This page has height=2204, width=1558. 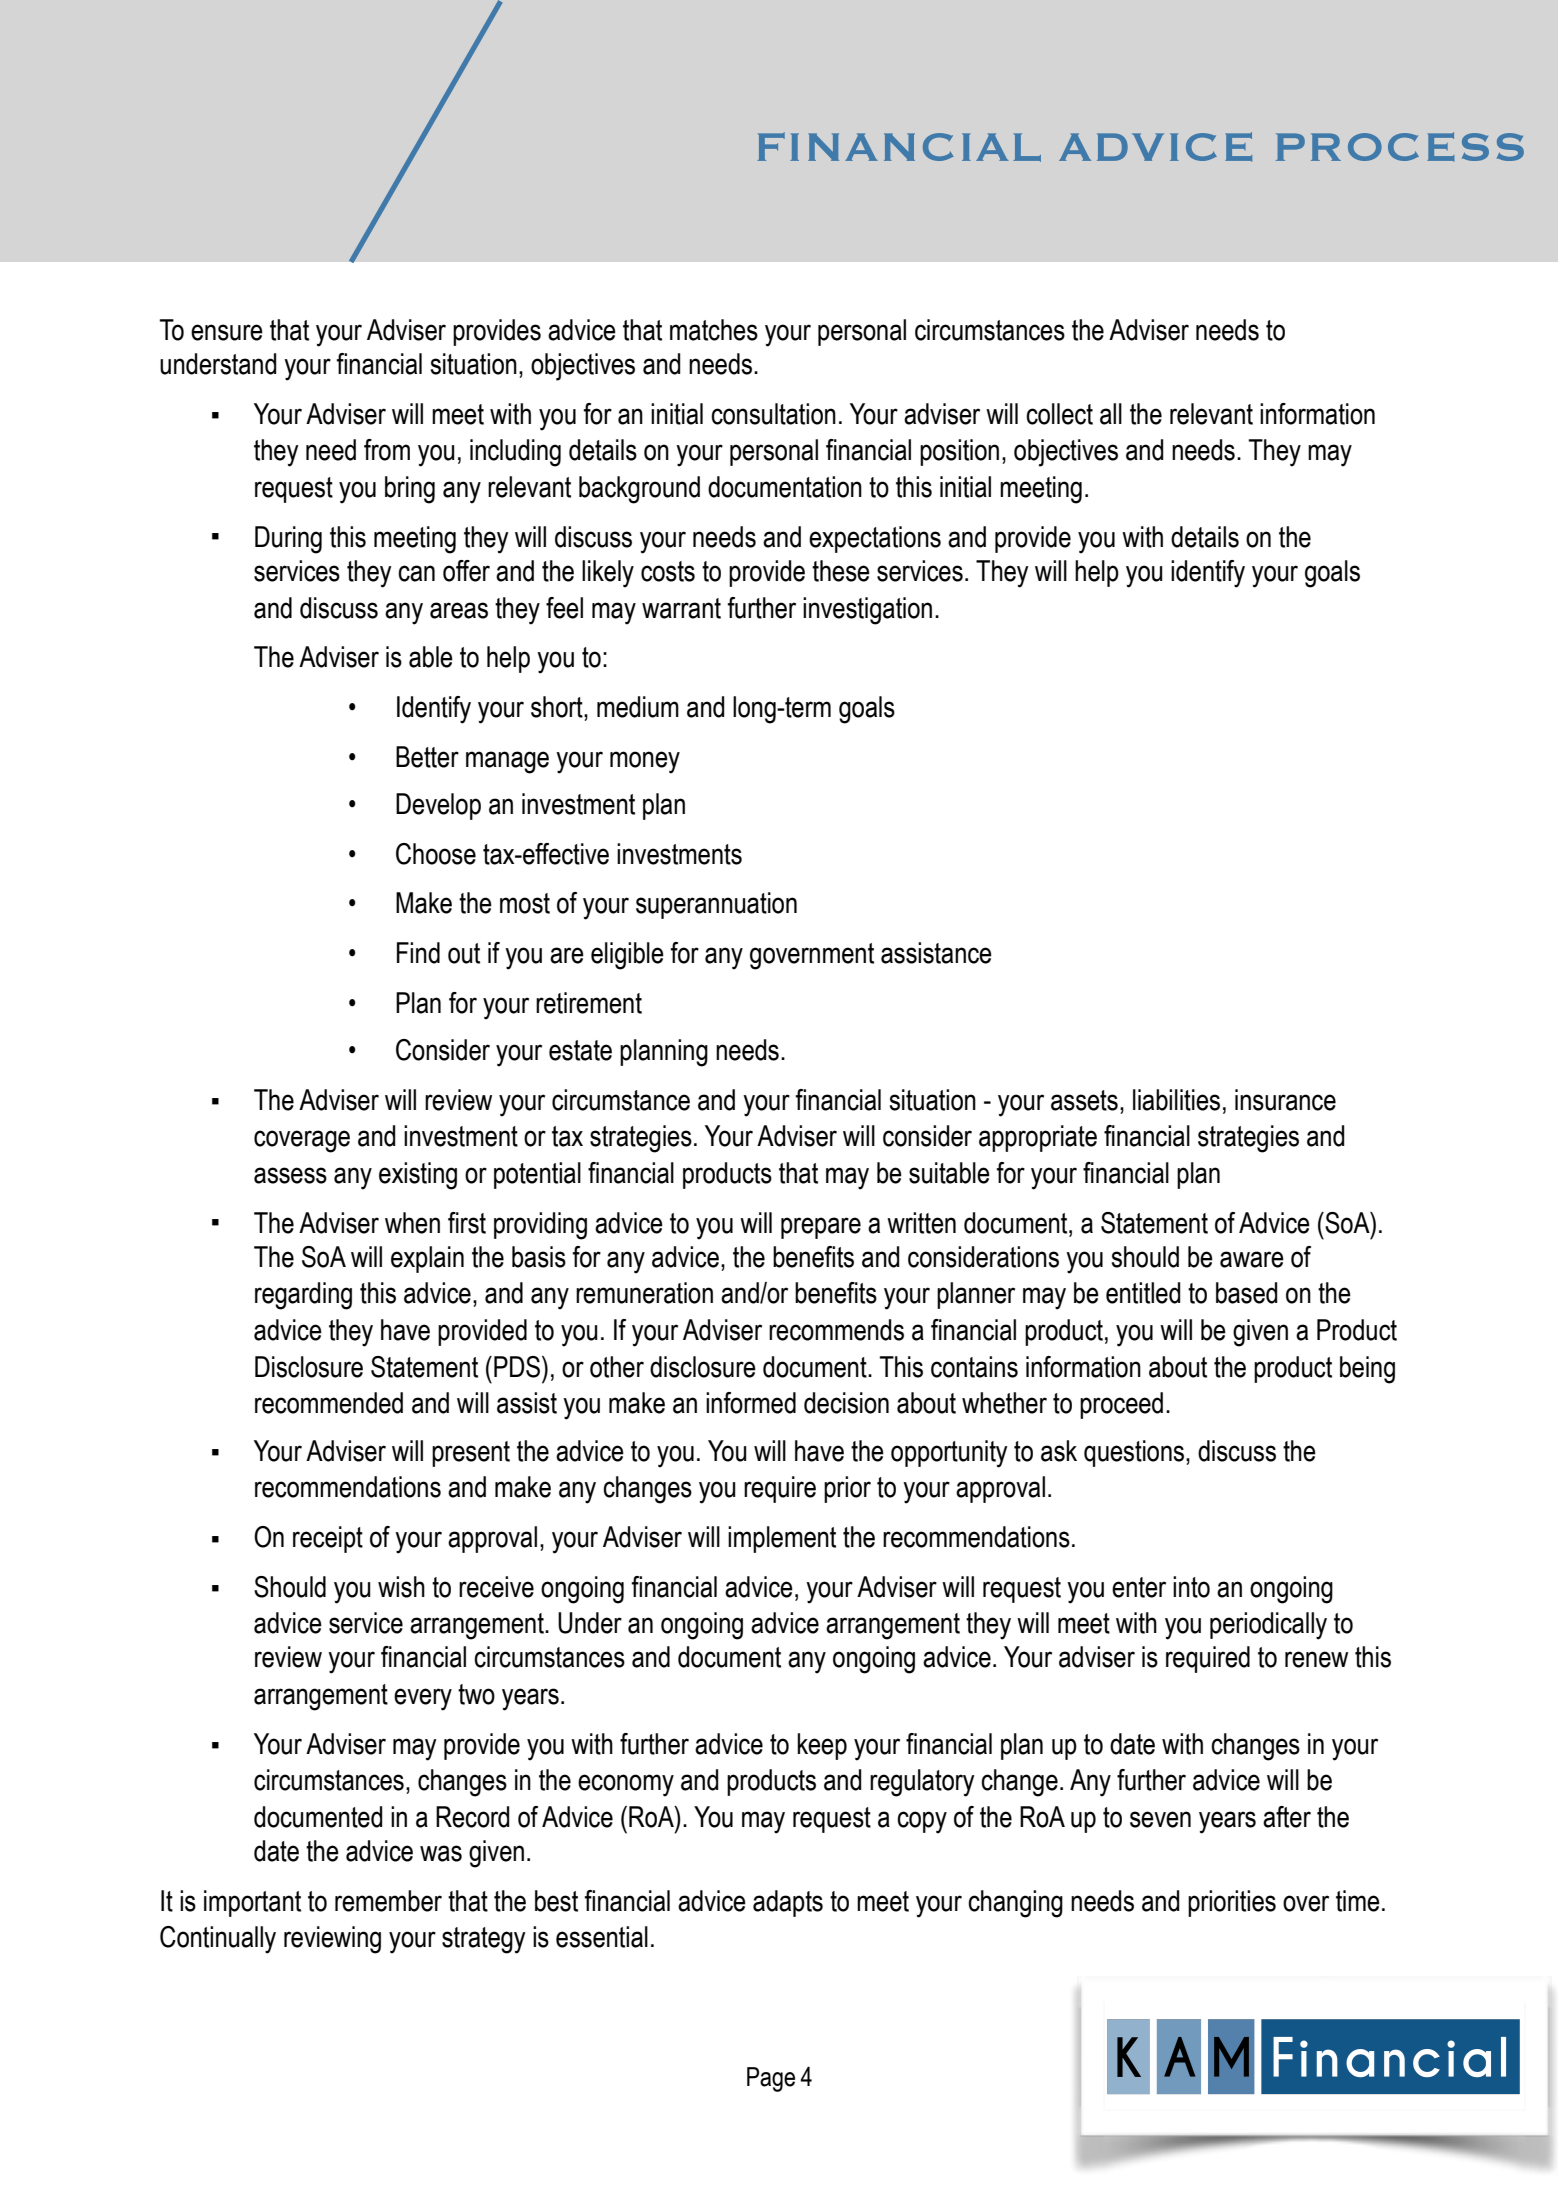 What do you see at coordinates (1358, 1901) in the page?
I see `time` at bounding box center [1358, 1901].
